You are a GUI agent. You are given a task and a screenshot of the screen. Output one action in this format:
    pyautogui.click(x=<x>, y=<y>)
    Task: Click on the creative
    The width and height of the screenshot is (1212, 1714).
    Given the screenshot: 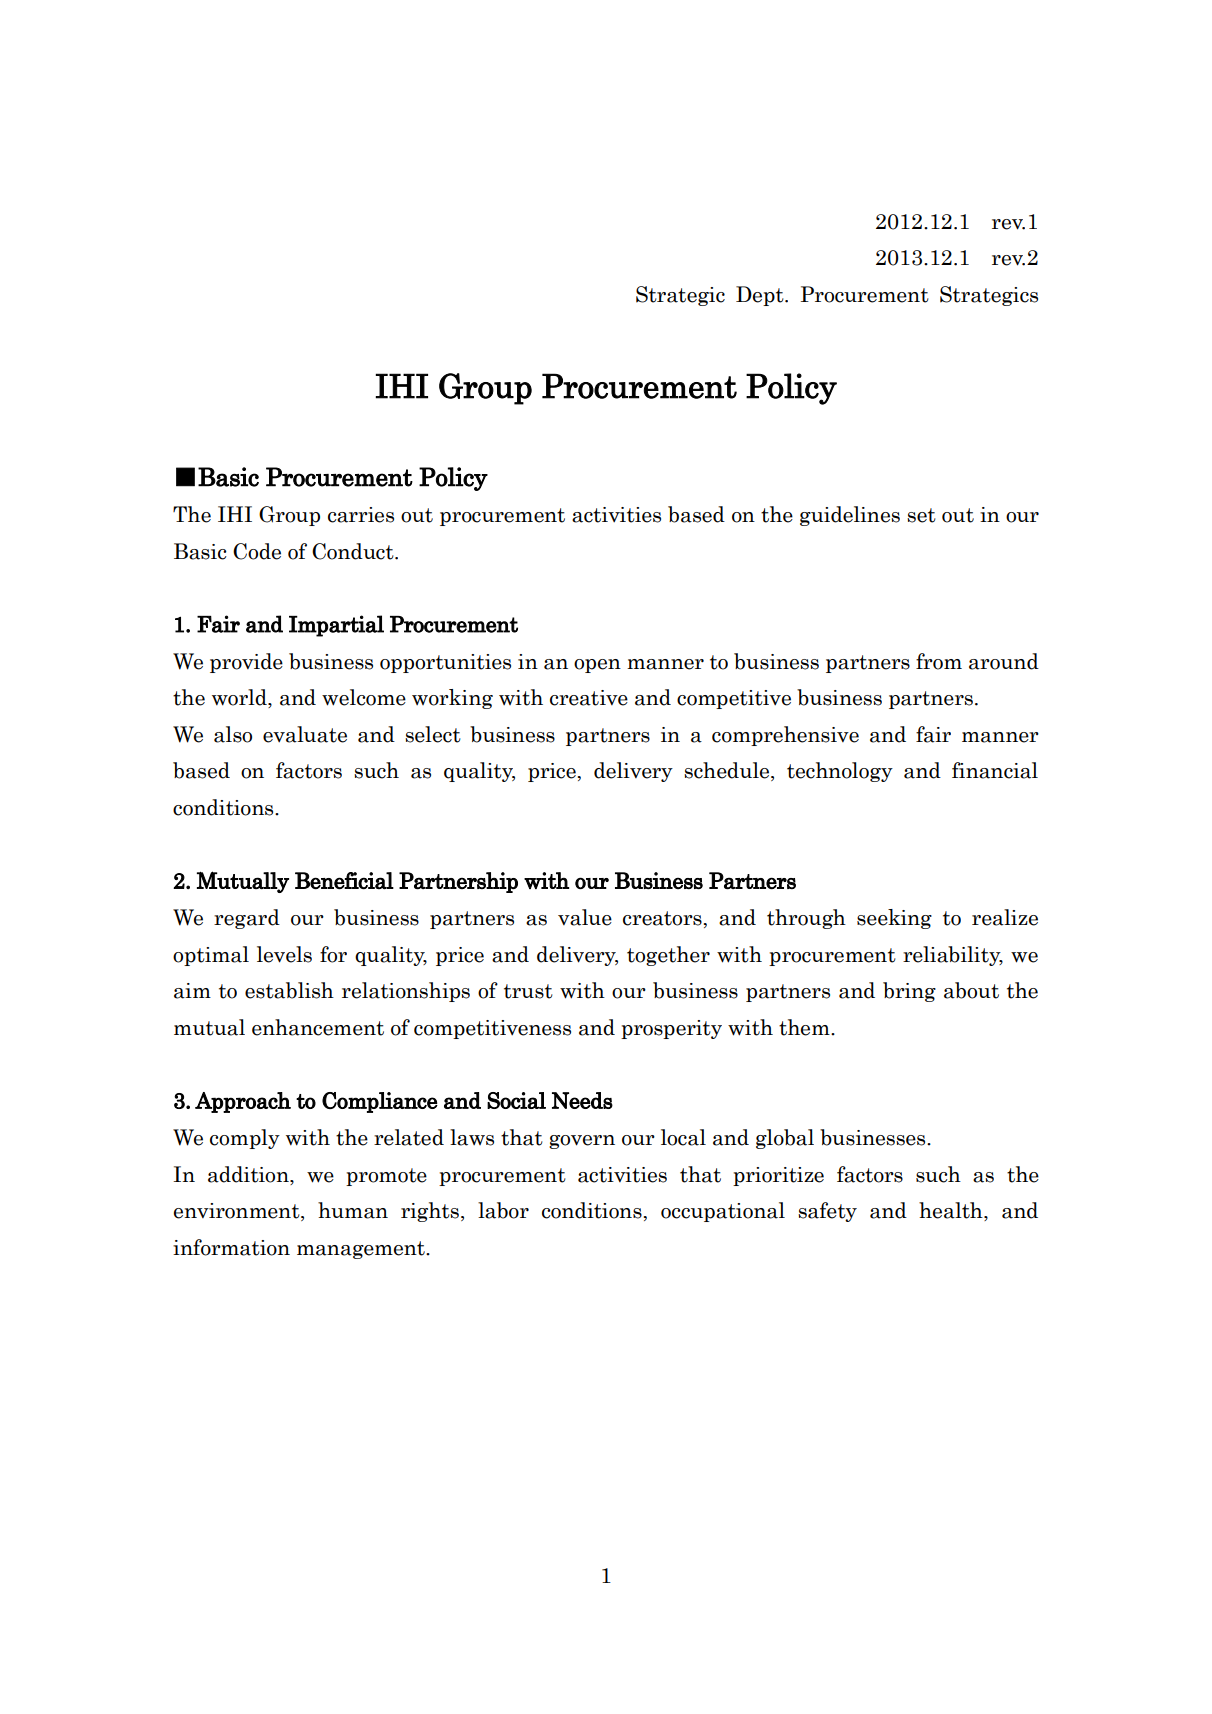 What is the action you would take?
    pyautogui.click(x=589, y=698)
